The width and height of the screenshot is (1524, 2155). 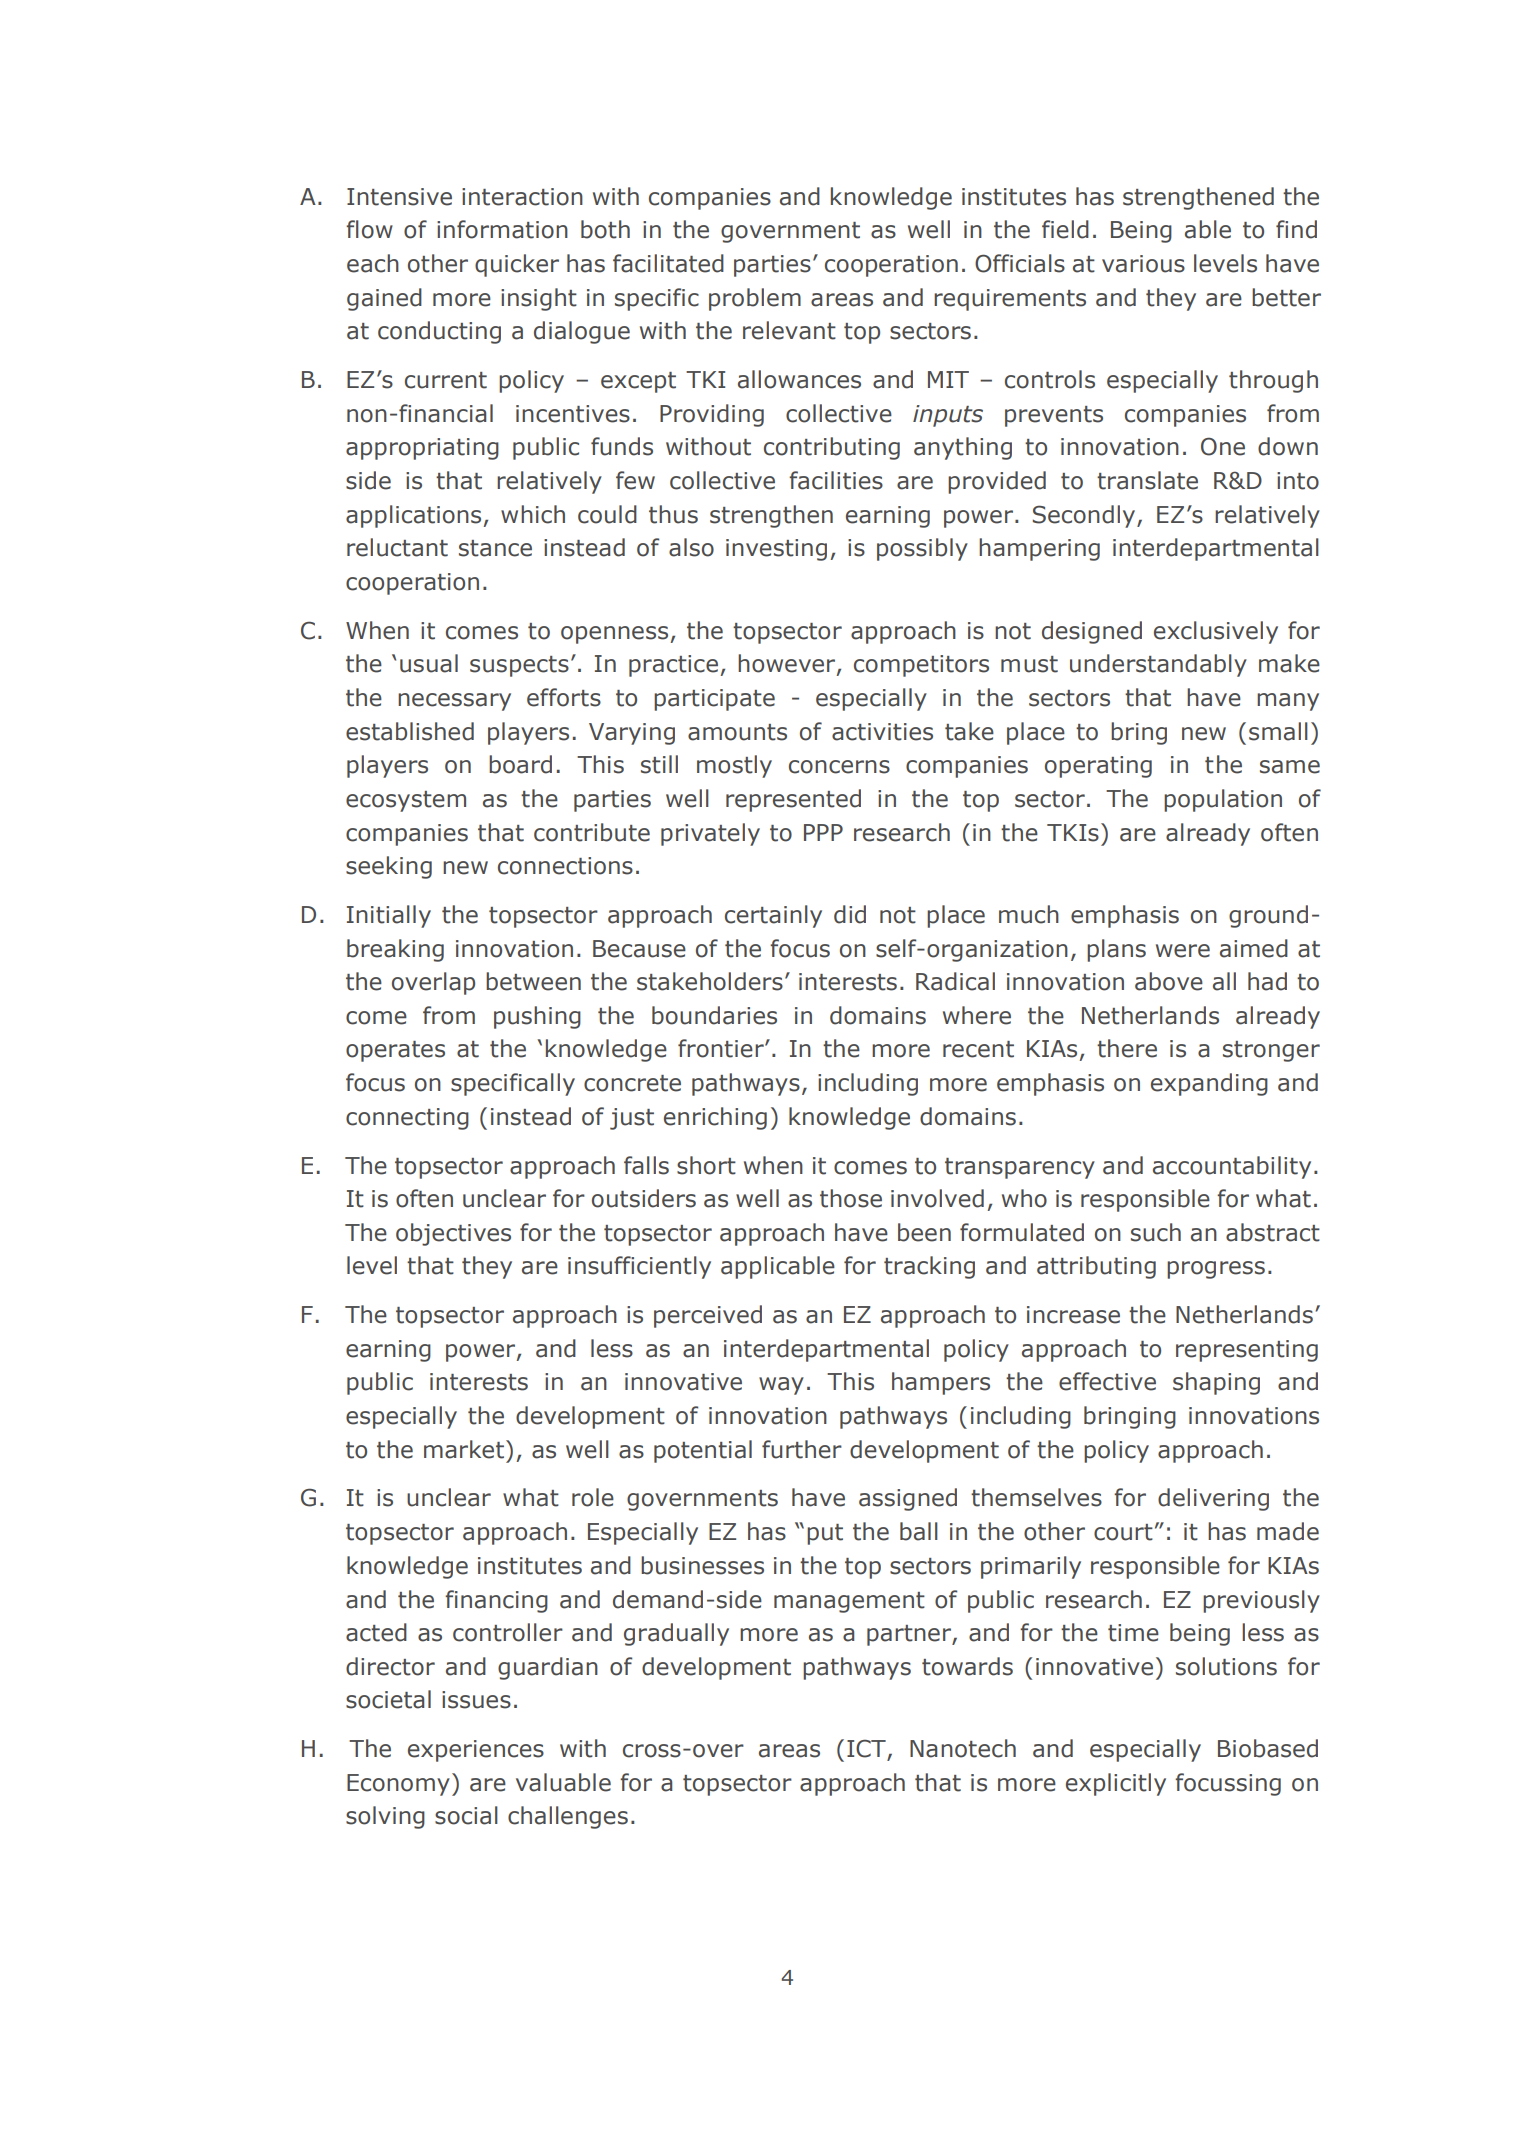 What do you see at coordinates (502, 229) in the screenshot?
I see `information` at bounding box center [502, 229].
